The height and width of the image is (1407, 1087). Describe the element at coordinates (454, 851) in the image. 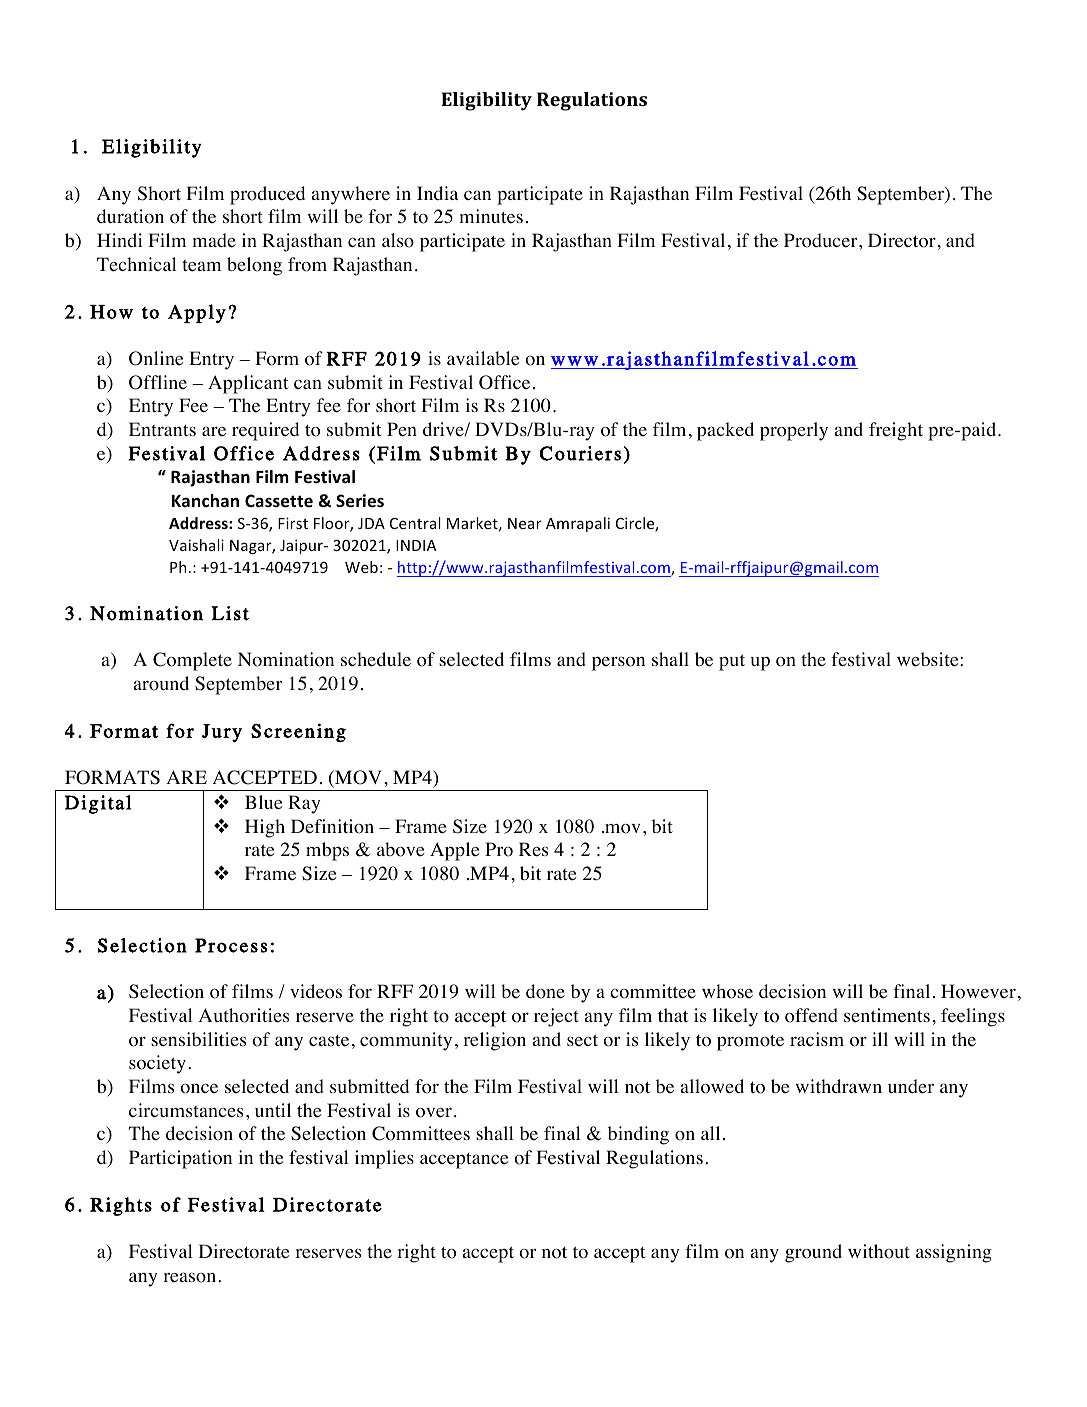

I see `Apple` at that location.
